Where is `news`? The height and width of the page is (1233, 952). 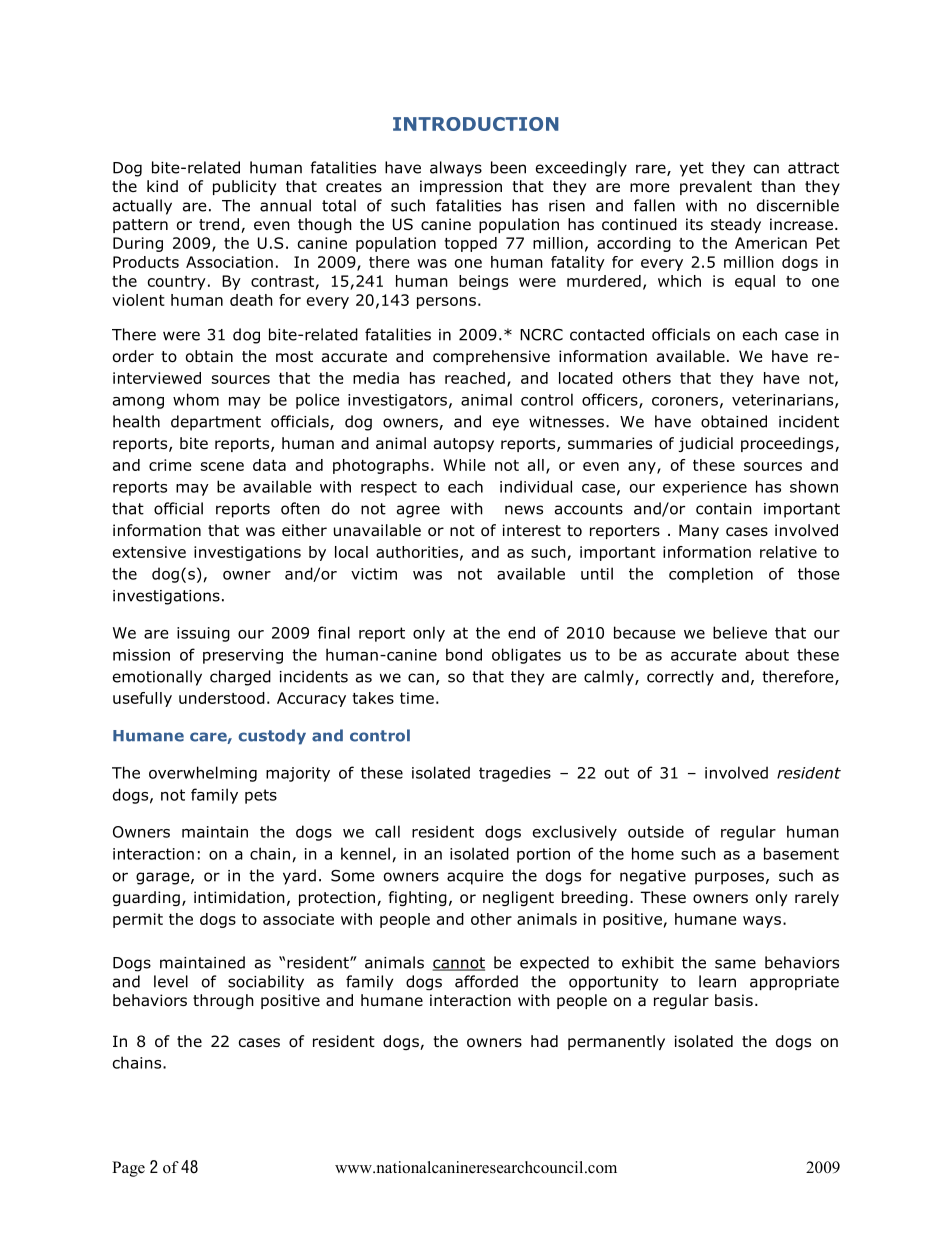
news is located at coordinates (524, 510).
